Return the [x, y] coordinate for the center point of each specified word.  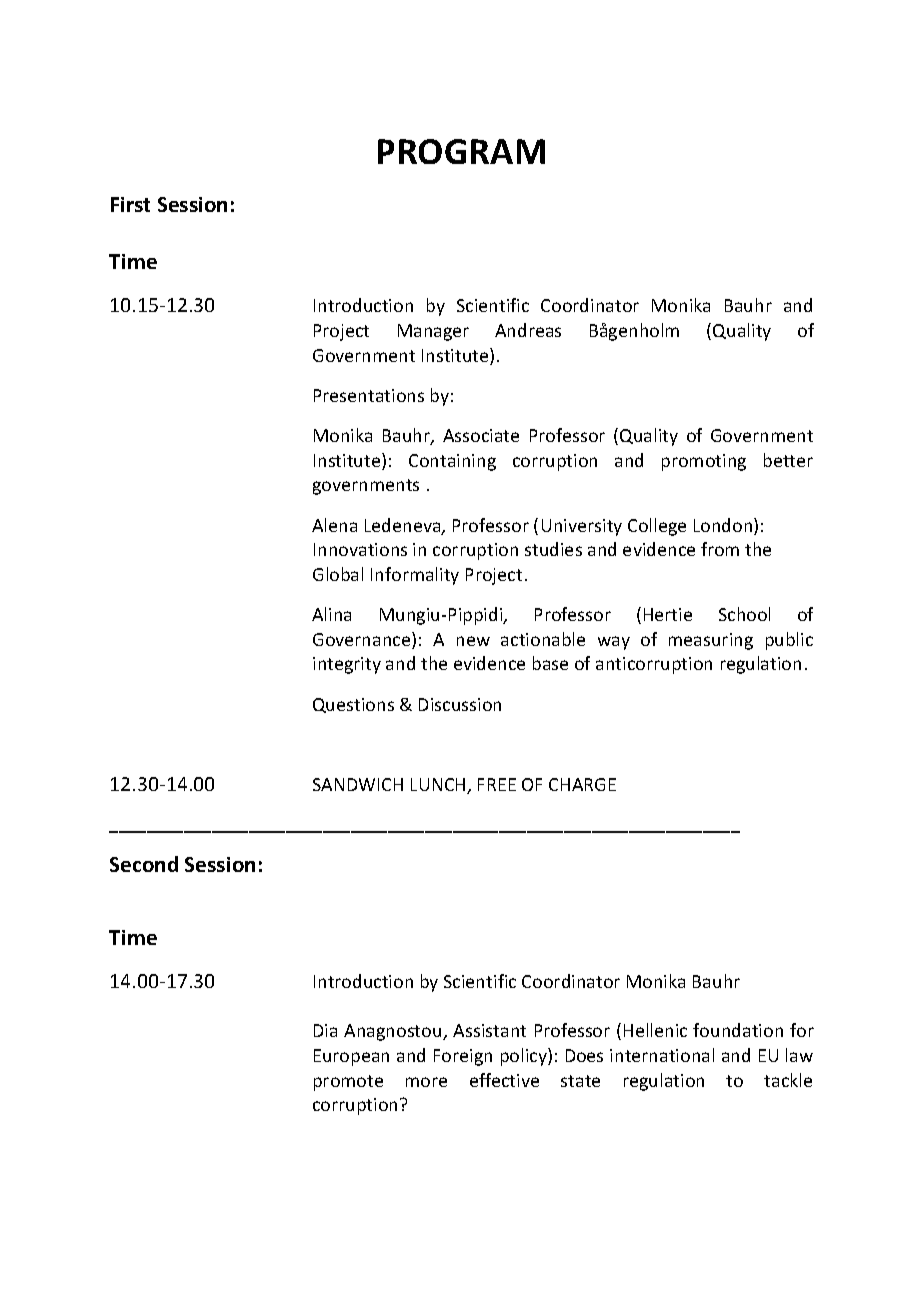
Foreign [463, 1057]
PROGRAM [461, 151]
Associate [481, 435]
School [744, 614]
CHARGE [582, 784]
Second [144, 864]
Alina [331, 614]
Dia [325, 1030]
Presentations [369, 395]
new [473, 641]
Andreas [528, 330]
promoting [704, 462]
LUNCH [439, 786]
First [130, 204]
